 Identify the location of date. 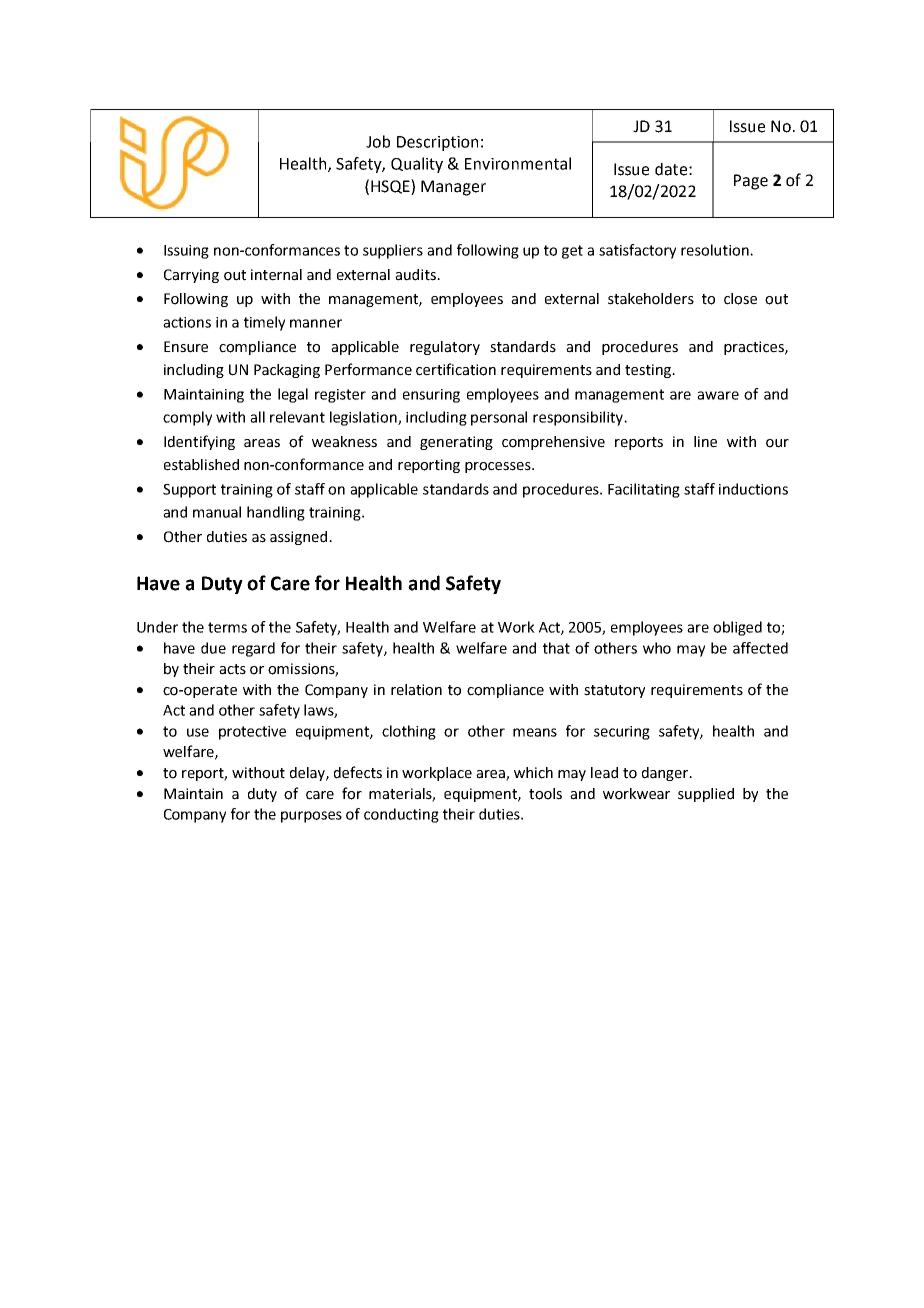
(671, 169).
